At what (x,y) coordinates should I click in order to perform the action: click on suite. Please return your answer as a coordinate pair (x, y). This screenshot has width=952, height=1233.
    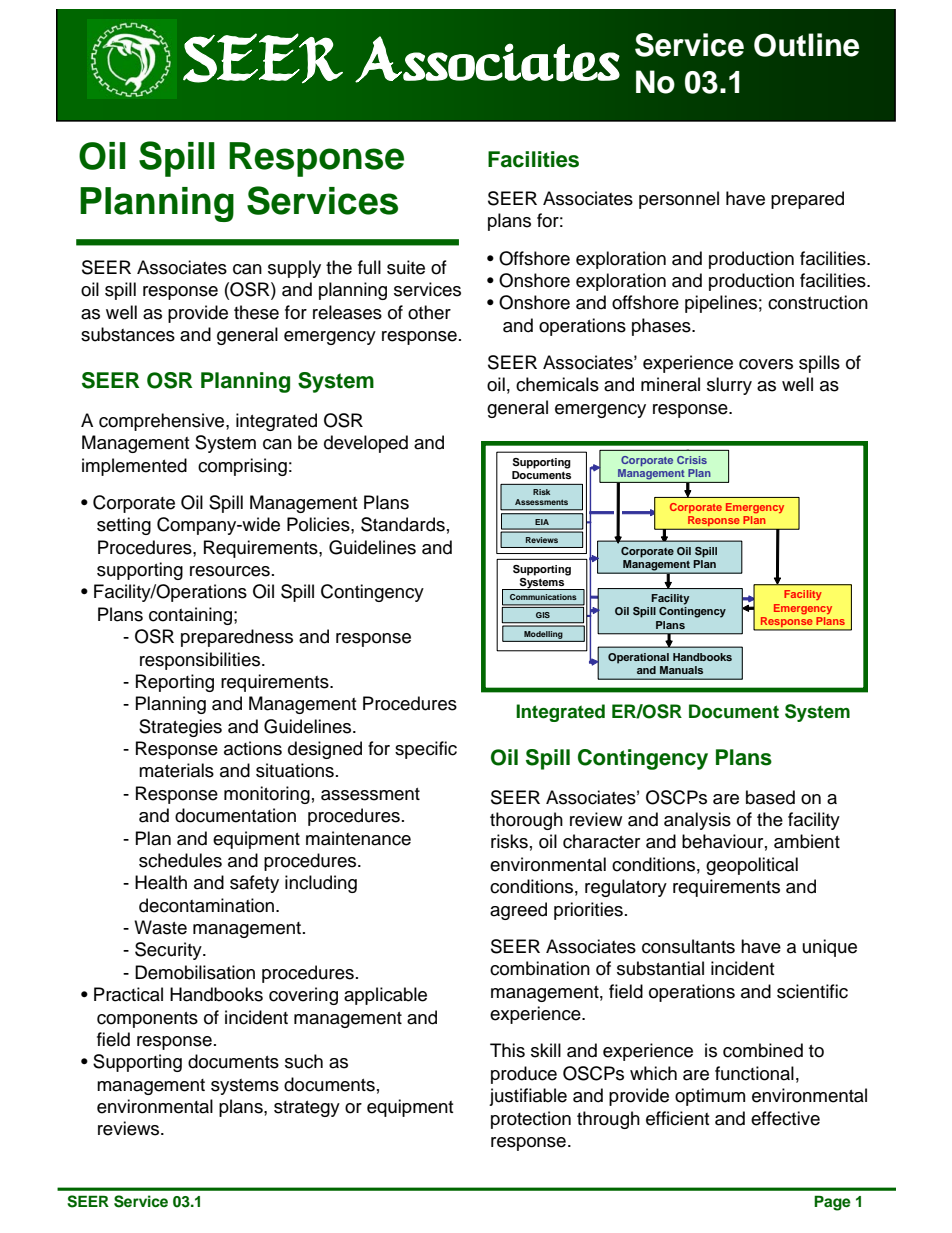
    Looking at the image, I should click on (406, 267).
